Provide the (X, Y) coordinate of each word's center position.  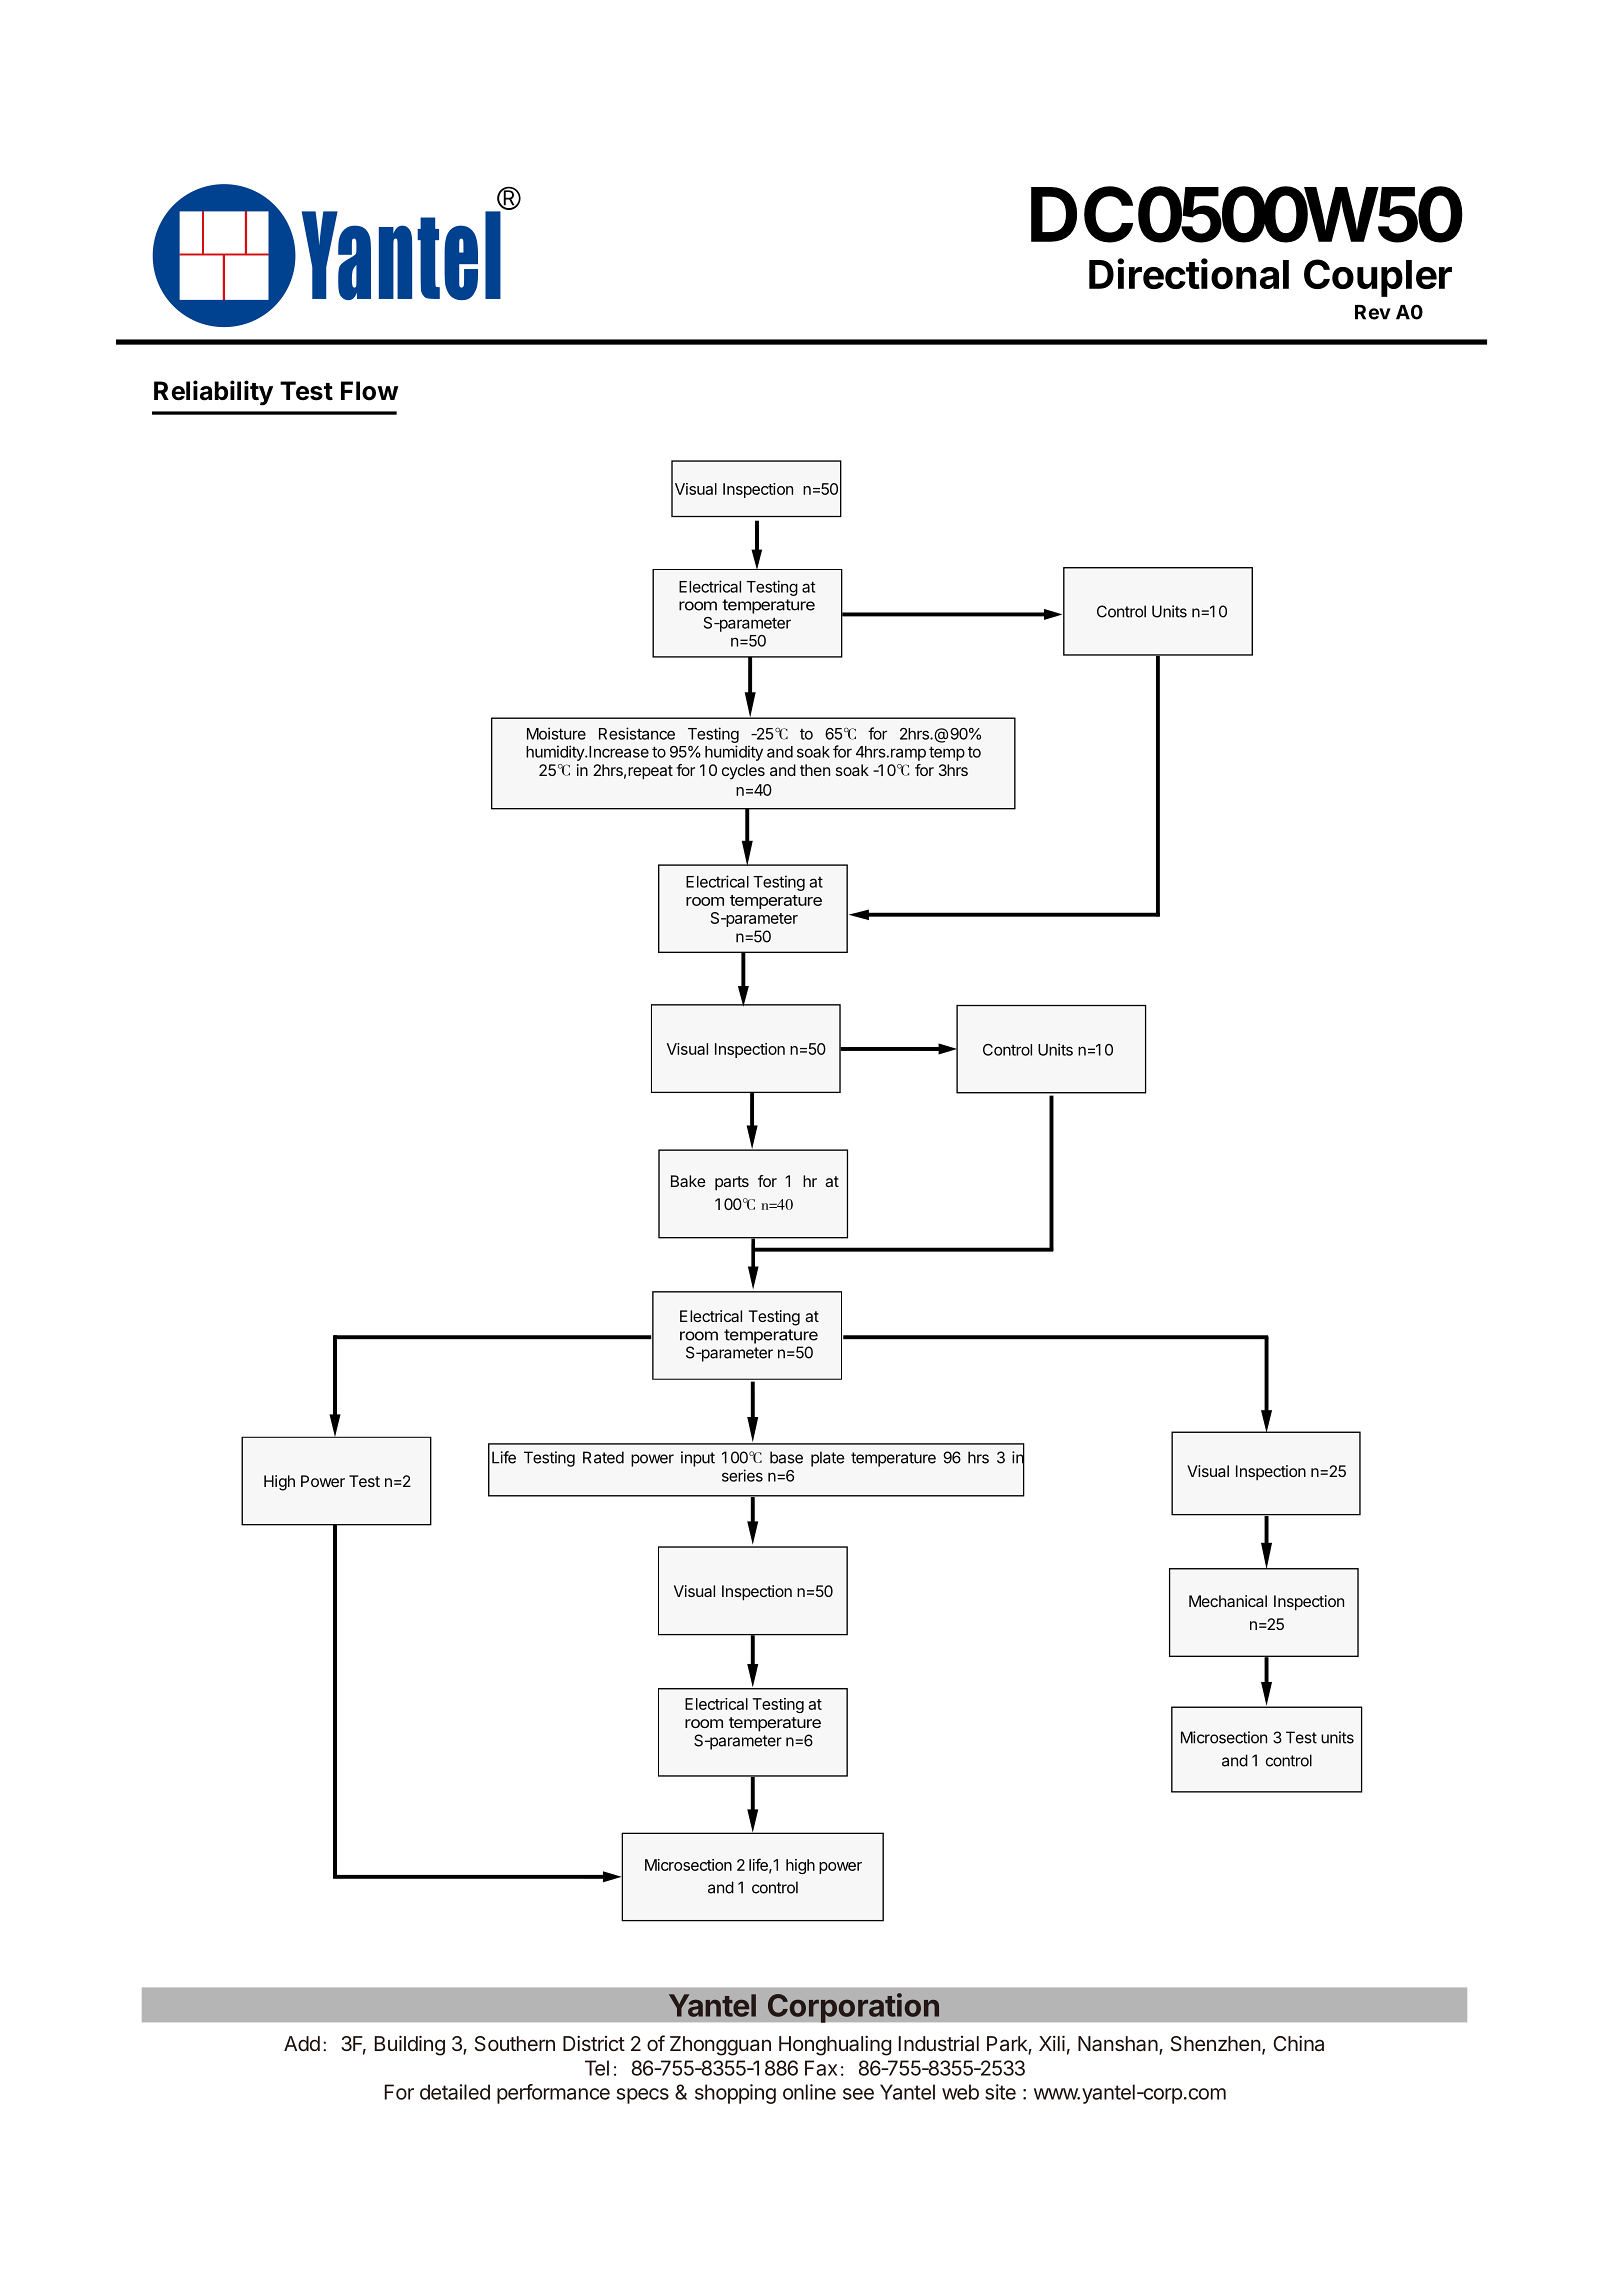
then (815, 770)
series (742, 1475)
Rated (603, 1457)
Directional (1189, 273)
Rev (1373, 312)
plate (827, 1459)
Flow (370, 391)
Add (302, 2043)
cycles (743, 772)
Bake (688, 1181)
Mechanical (1228, 1601)
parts (732, 1183)
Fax (821, 2068)
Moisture (556, 733)
